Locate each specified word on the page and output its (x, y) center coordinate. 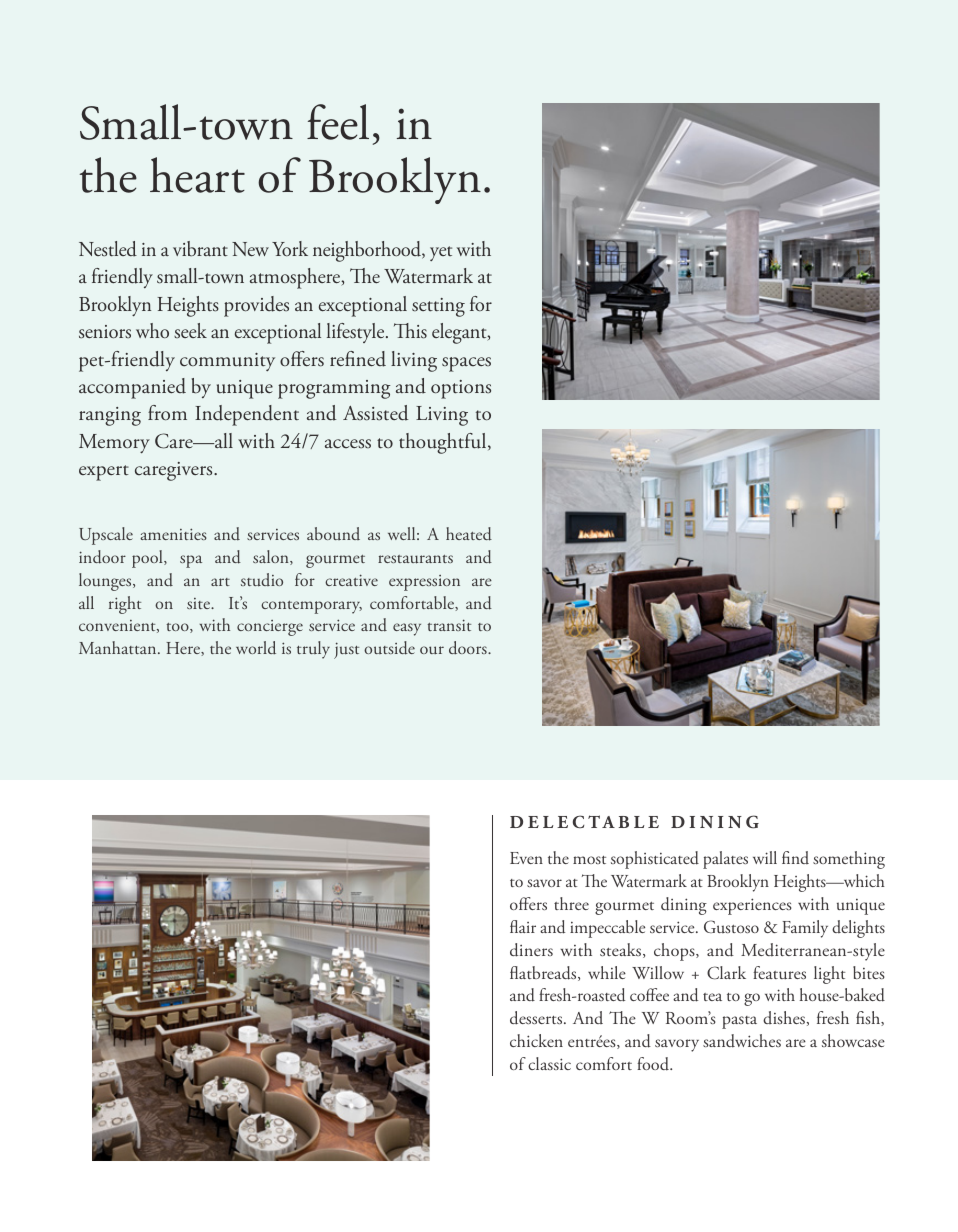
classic (549, 1063)
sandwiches (742, 1041)
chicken (536, 1040)
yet (441, 253)
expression (424, 583)
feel (338, 122)
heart (197, 175)
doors (469, 648)
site (199, 603)
